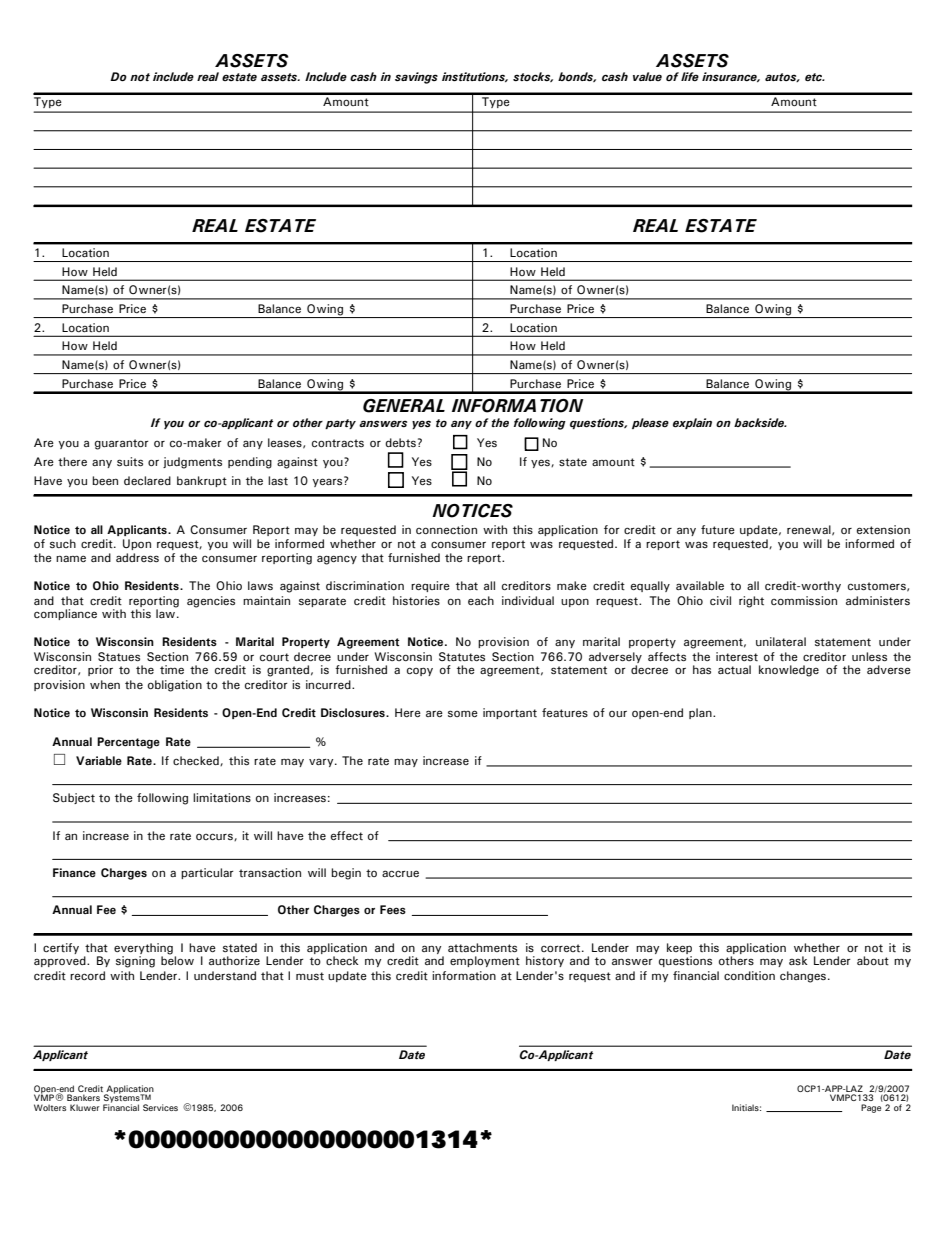 The height and width of the screenshot is (1233, 952). I want to click on obligation, so click(175, 686).
